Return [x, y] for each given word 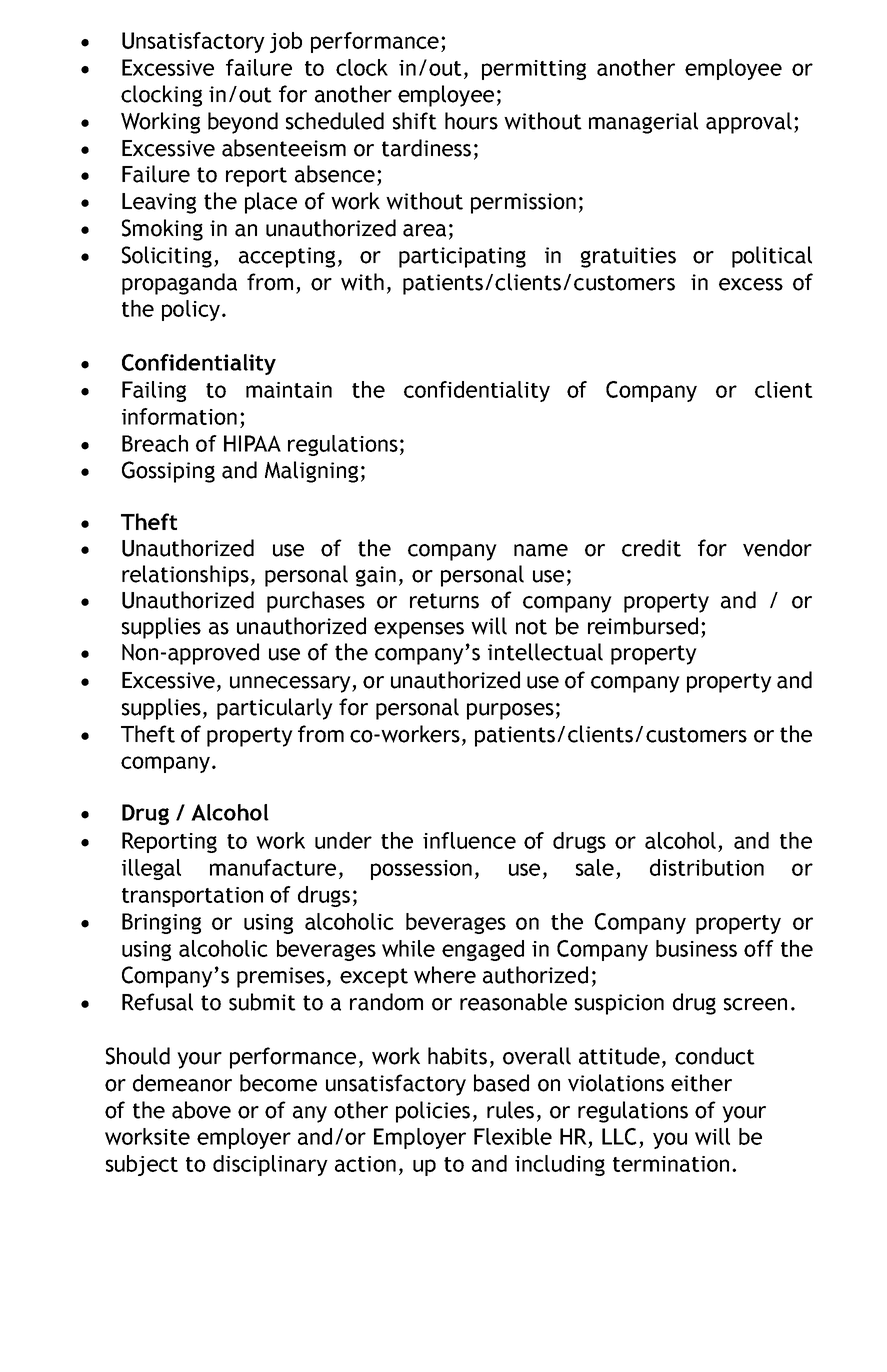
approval [749, 123]
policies [433, 1112]
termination [671, 1164]
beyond [243, 123]
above [201, 1110]
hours [471, 121]
